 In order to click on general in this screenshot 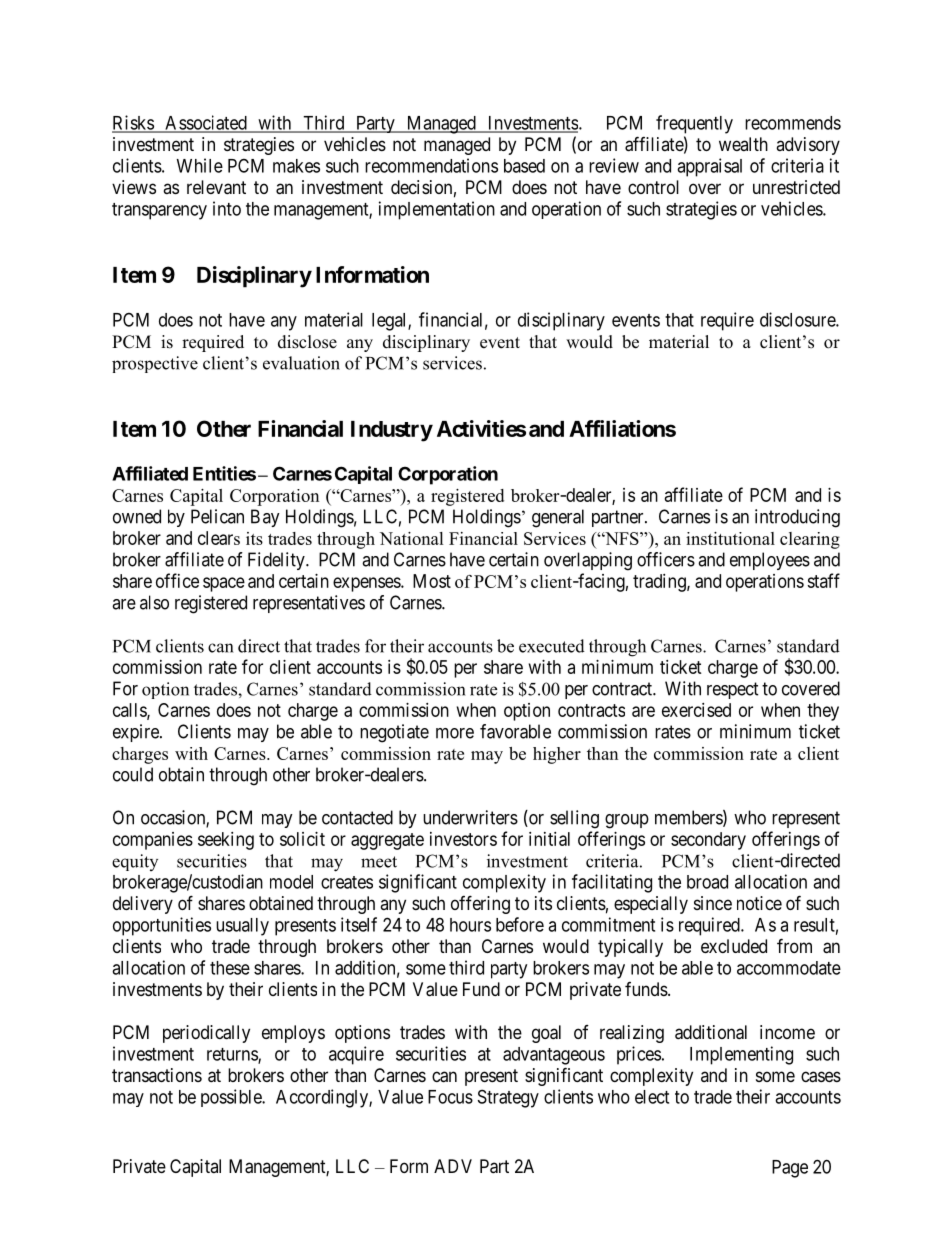, I will do `click(558, 518)`.
